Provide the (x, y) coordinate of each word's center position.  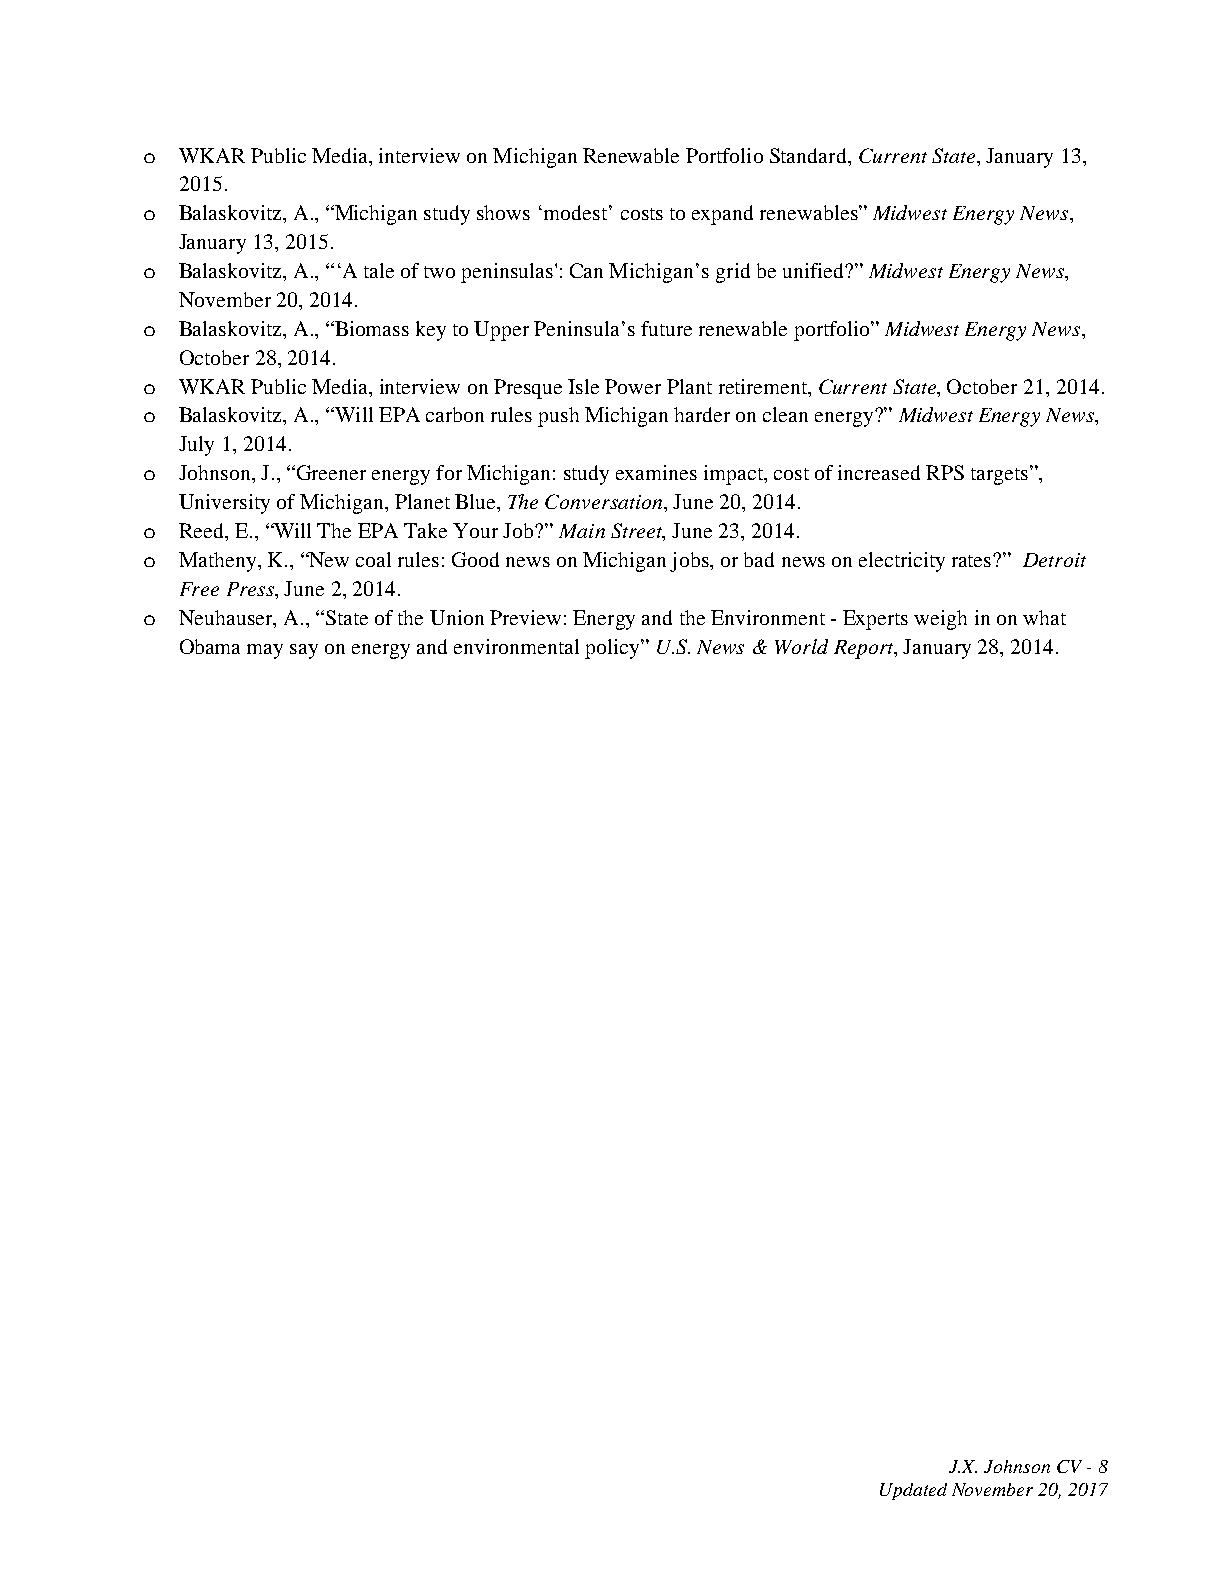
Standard (809, 155)
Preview (525, 617)
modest (577, 212)
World (801, 646)
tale (379, 270)
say (304, 651)
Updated (913, 1491)
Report (865, 649)
